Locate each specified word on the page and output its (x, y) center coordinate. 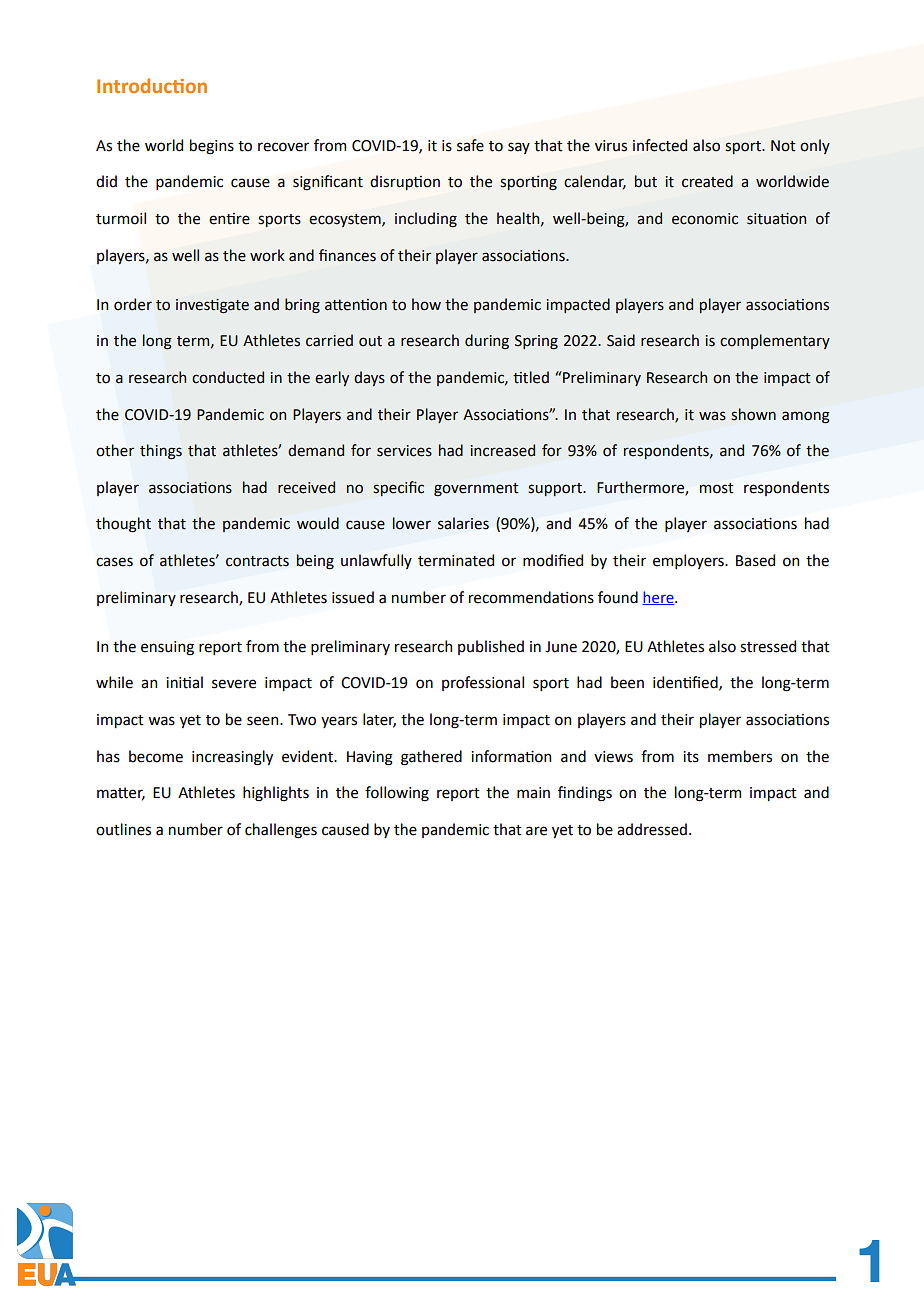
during (487, 342)
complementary (775, 341)
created (707, 181)
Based (755, 560)
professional (483, 683)
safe (470, 145)
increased (502, 450)
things (161, 452)
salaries (463, 523)
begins (212, 147)
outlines (123, 829)
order (133, 304)
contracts (257, 561)
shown (753, 414)
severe (234, 684)
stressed (768, 646)
